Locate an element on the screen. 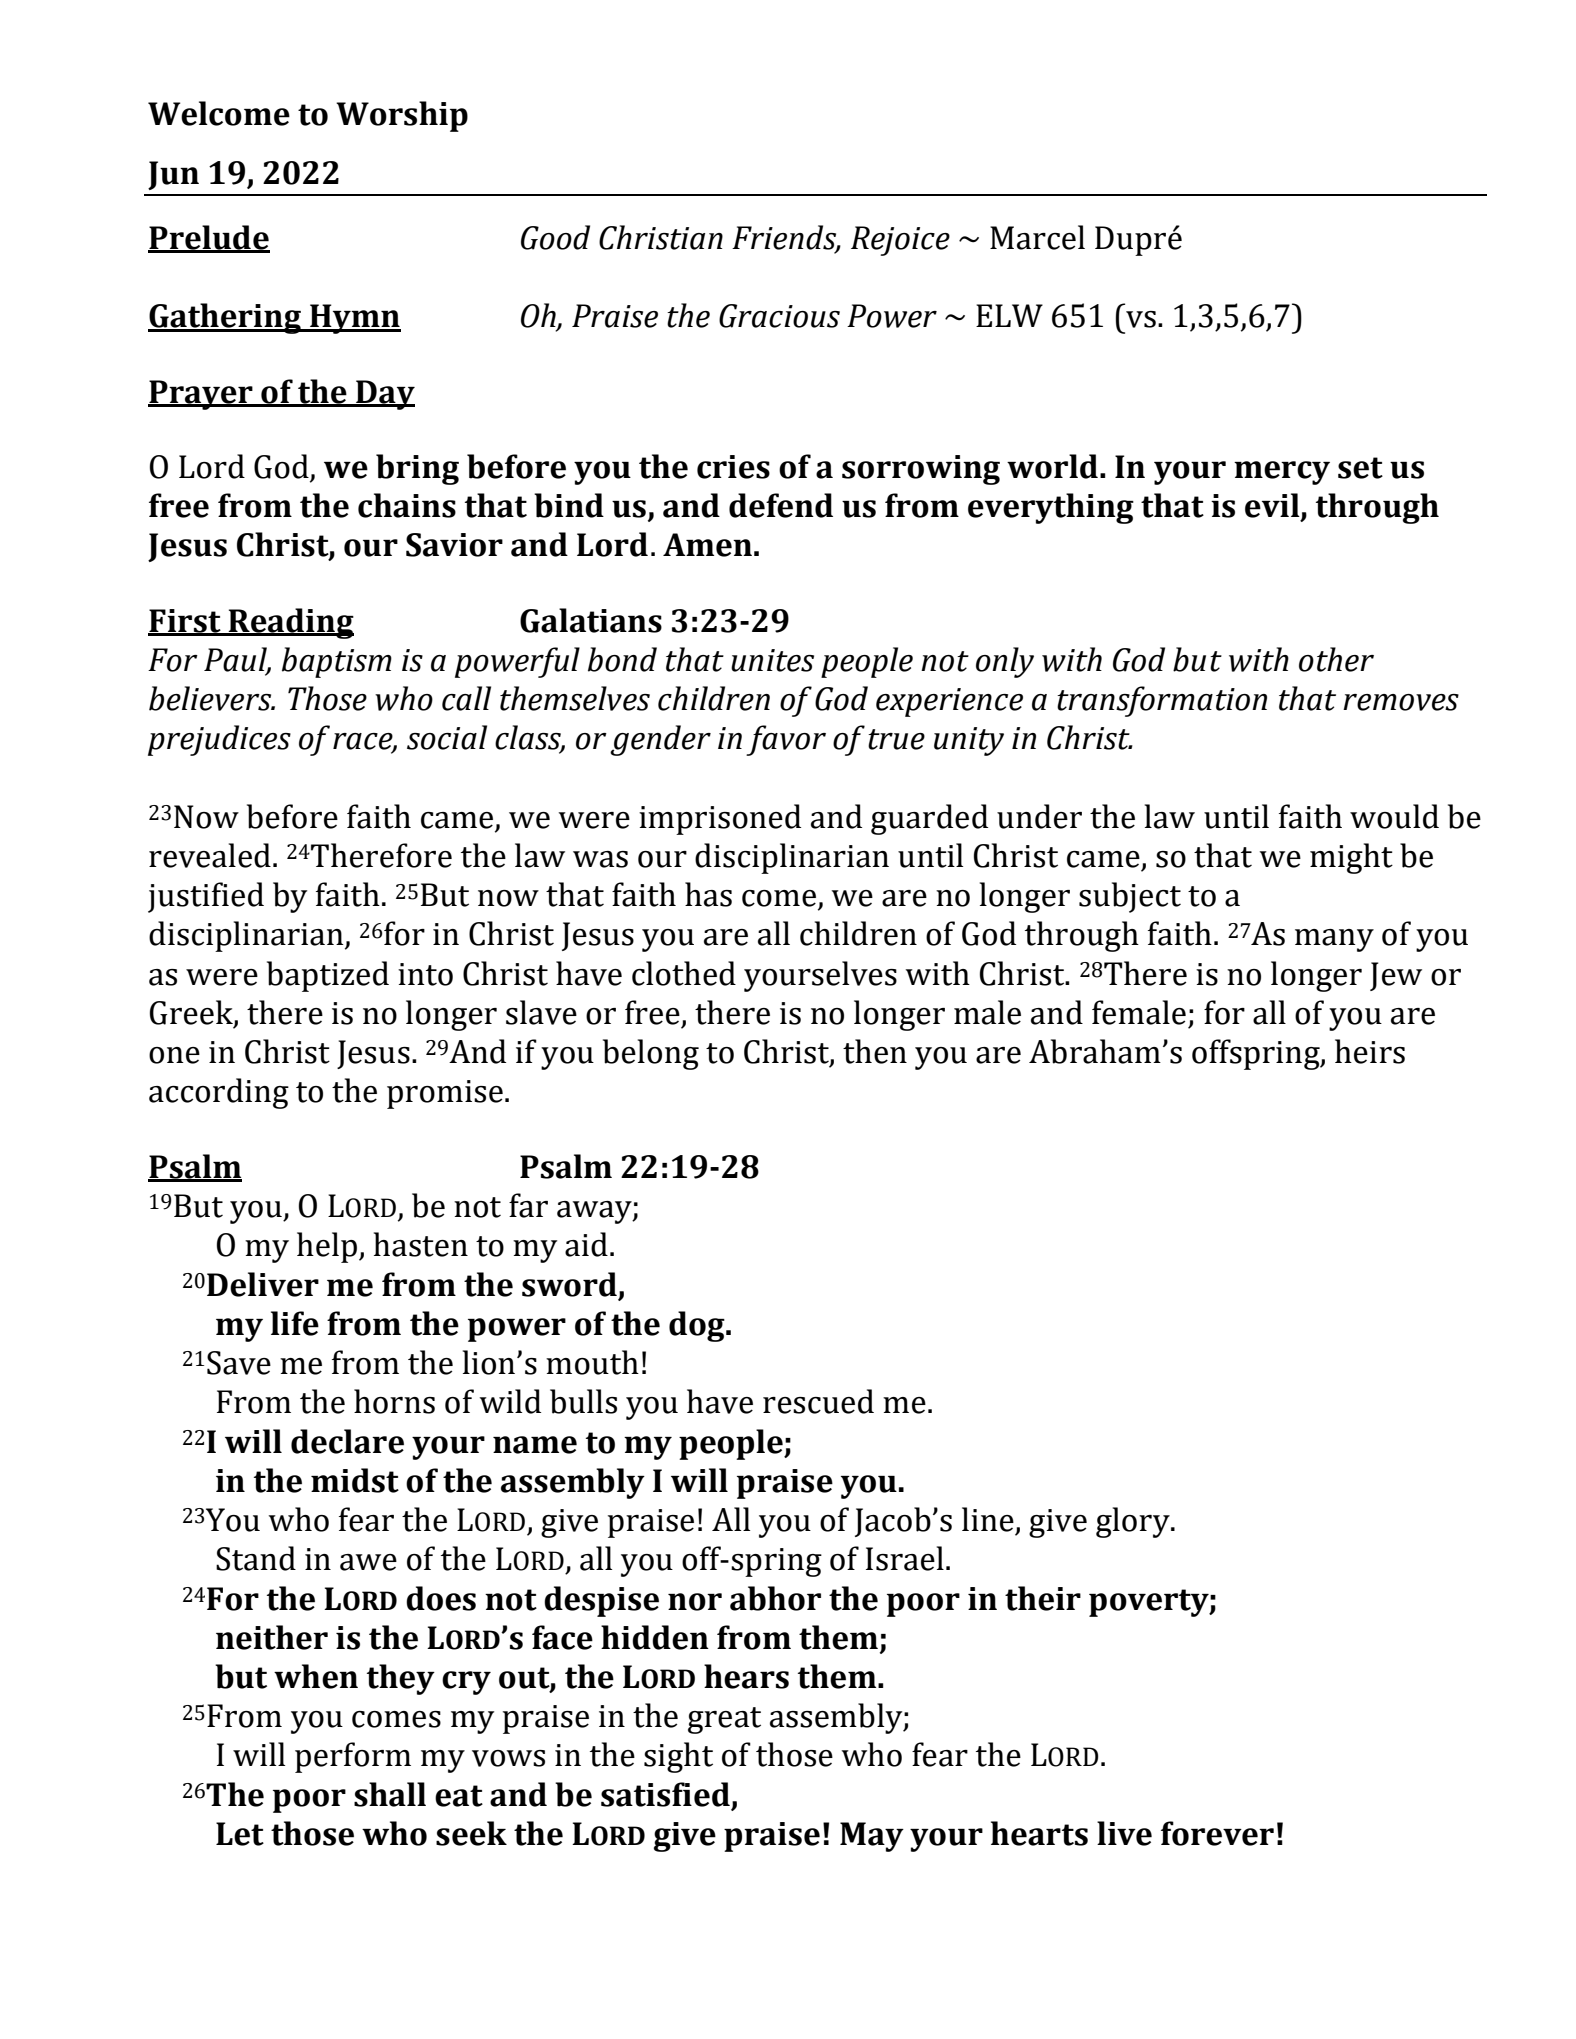 This screenshot has height=2039, width=1576. baptism is located at coordinates (337, 662).
